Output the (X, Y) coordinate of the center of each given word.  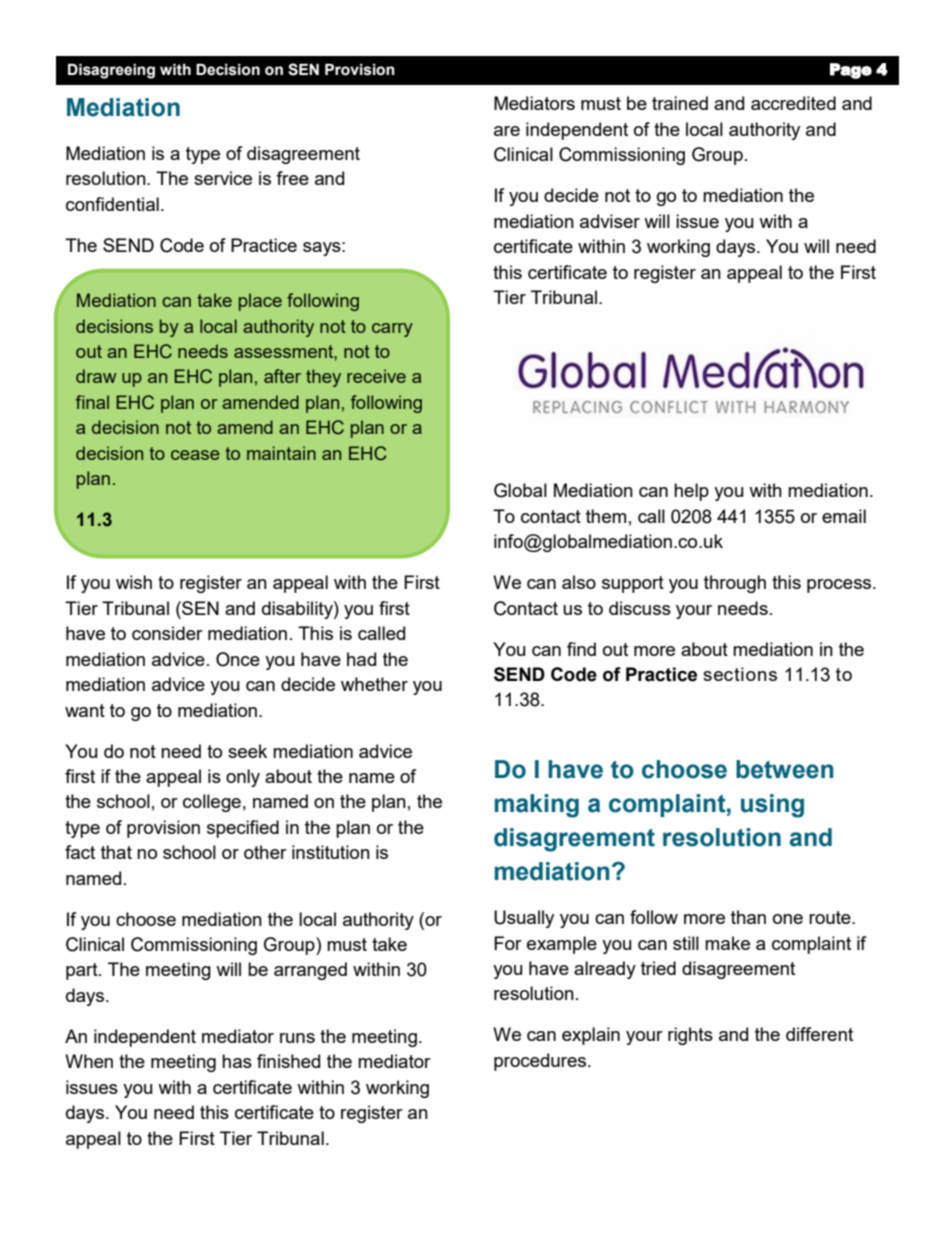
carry (392, 330)
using (772, 806)
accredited (793, 103)
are (507, 131)
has (237, 1061)
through (735, 584)
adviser (610, 221)
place (260, 302)
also (579, 582)
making (537, 806)
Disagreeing (111, 71)
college (212, 803)
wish (134, 582)
